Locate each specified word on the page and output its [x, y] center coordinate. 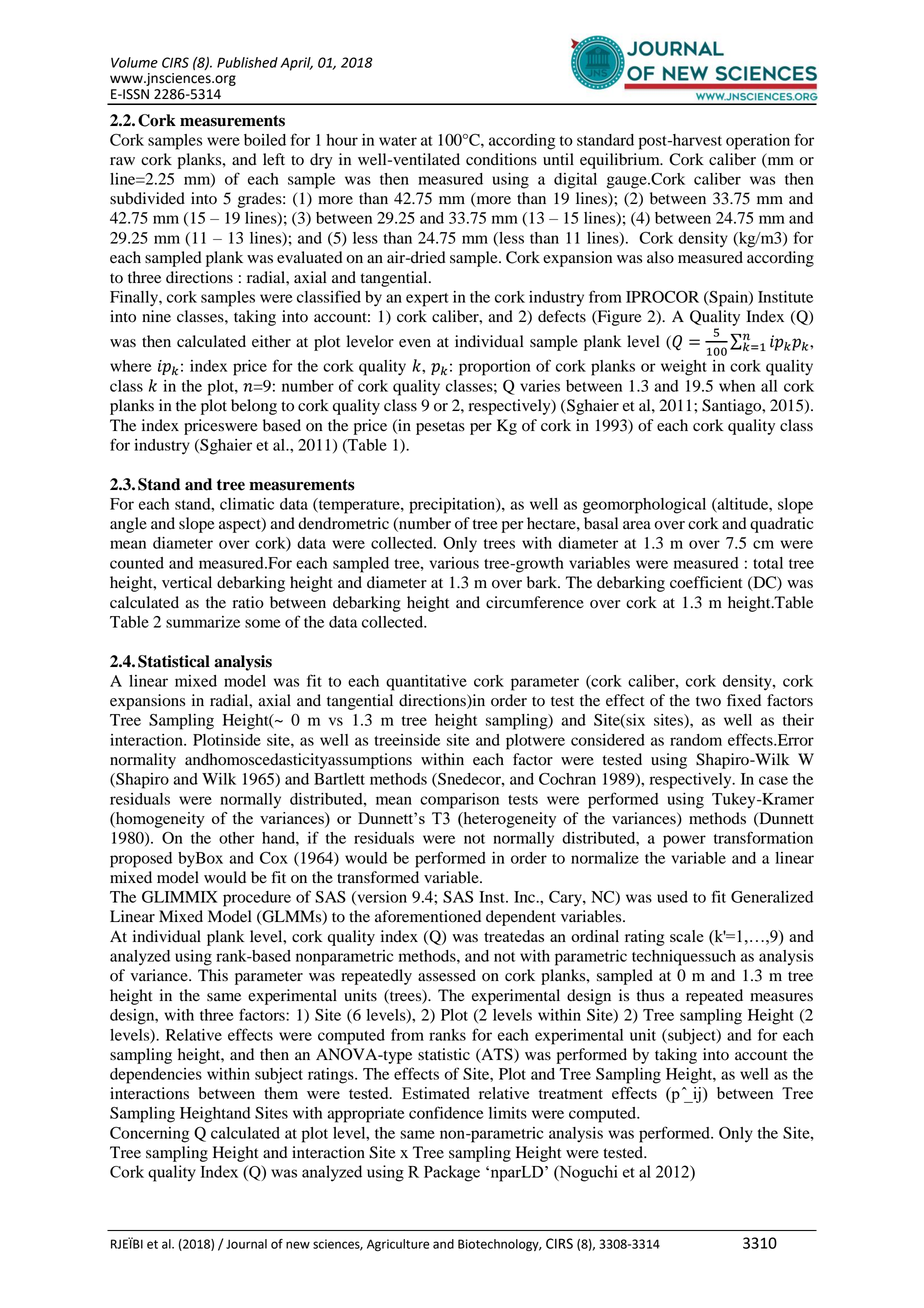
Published [247, 62]
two [708, 701]
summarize [203, 622]
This [213, 975]
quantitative [426, 683]
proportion [495, 368]
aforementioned [428, 916]
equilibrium [621, 161]
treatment [570, 1094]
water [398, 141]
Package [452, 1173]
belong [254, 407]
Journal [246, 1244]
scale [687, 936]
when [737, 386]
